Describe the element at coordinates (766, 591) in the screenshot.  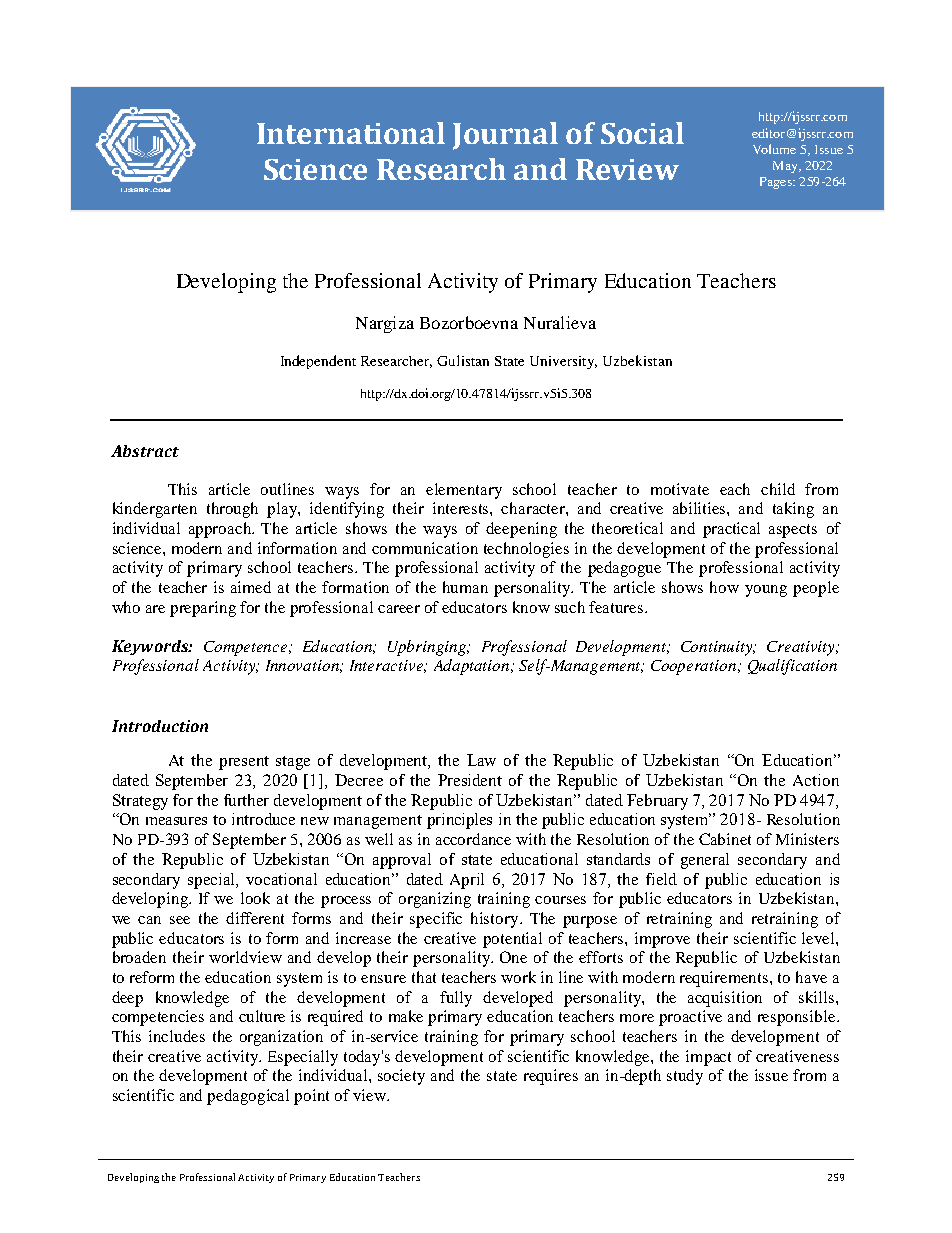
I see `young` at that location.
